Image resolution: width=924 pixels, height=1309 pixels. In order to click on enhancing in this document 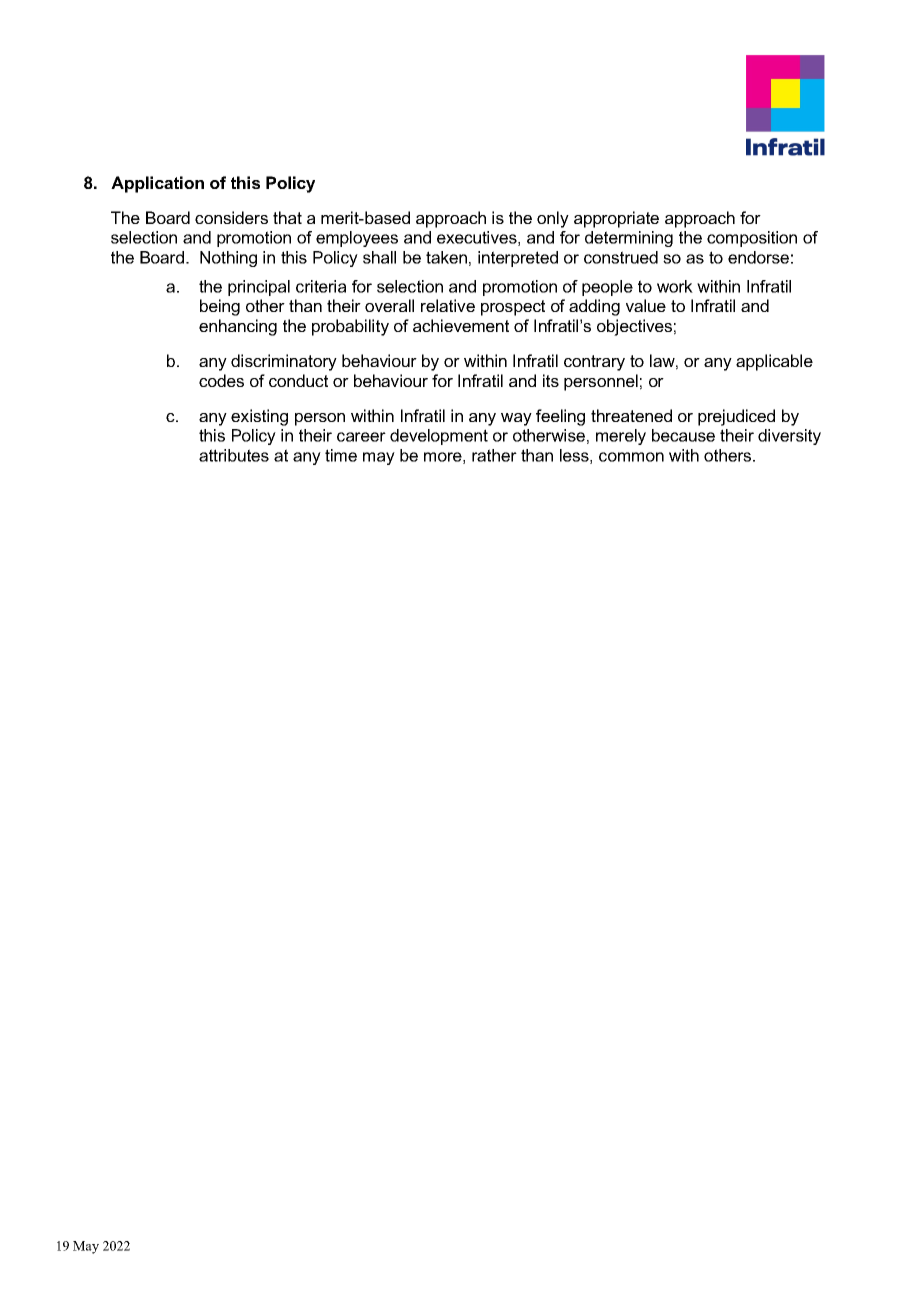, I will do `click(238, 327)`.
